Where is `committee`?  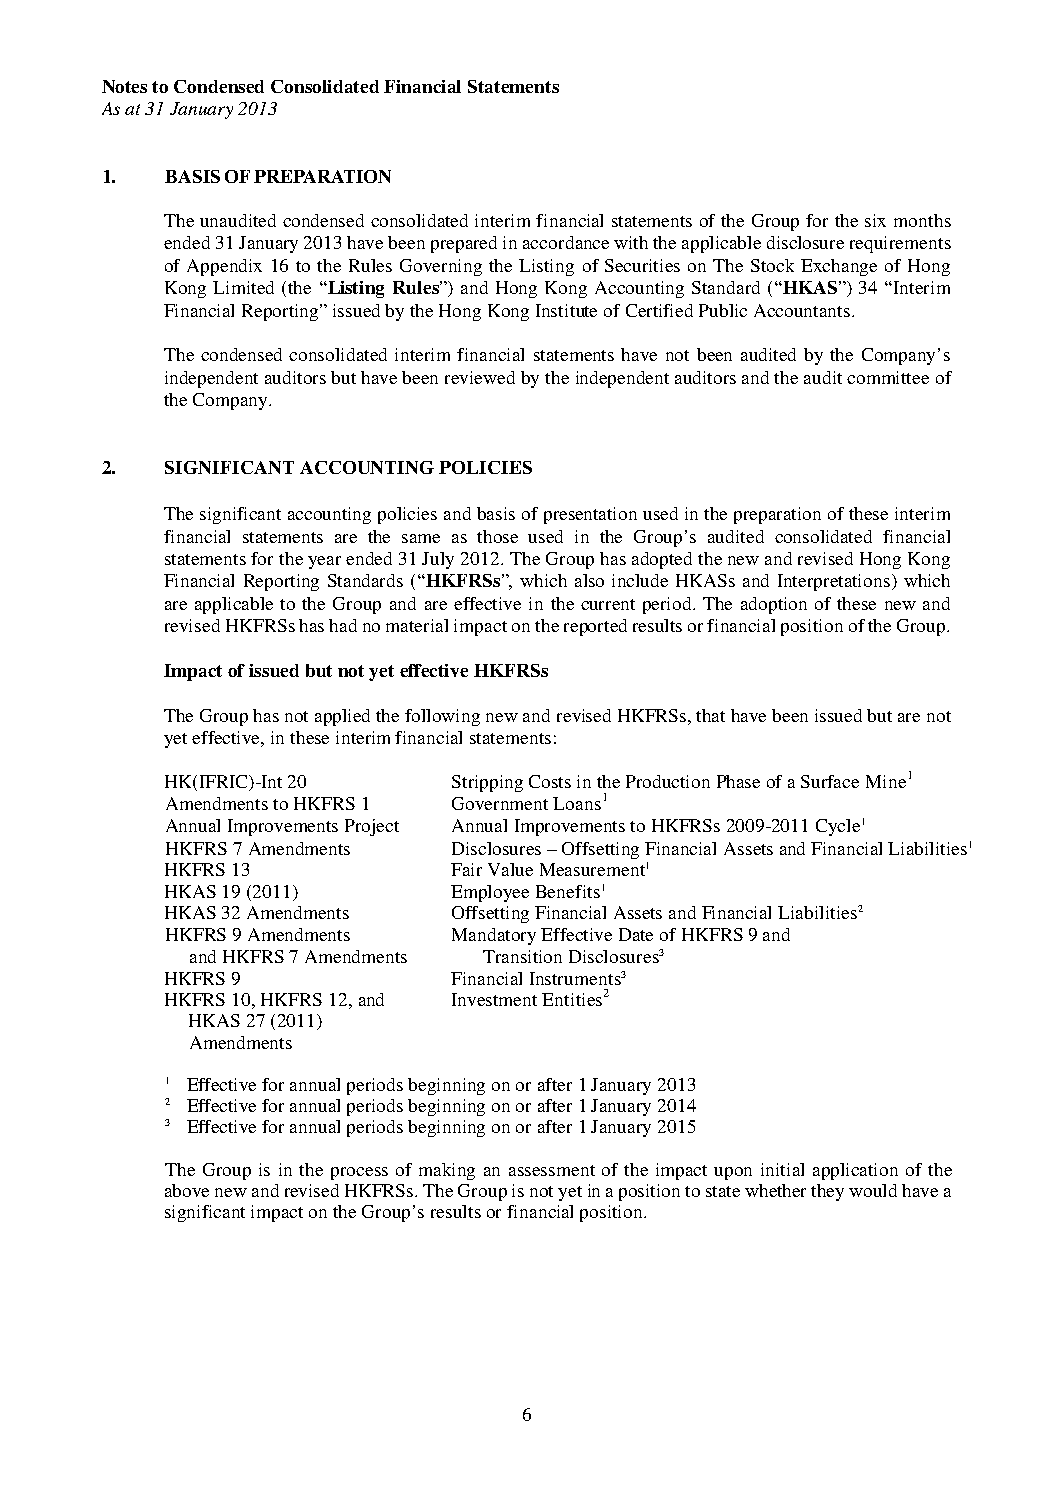
committee is located at coordinates (888, 377).
